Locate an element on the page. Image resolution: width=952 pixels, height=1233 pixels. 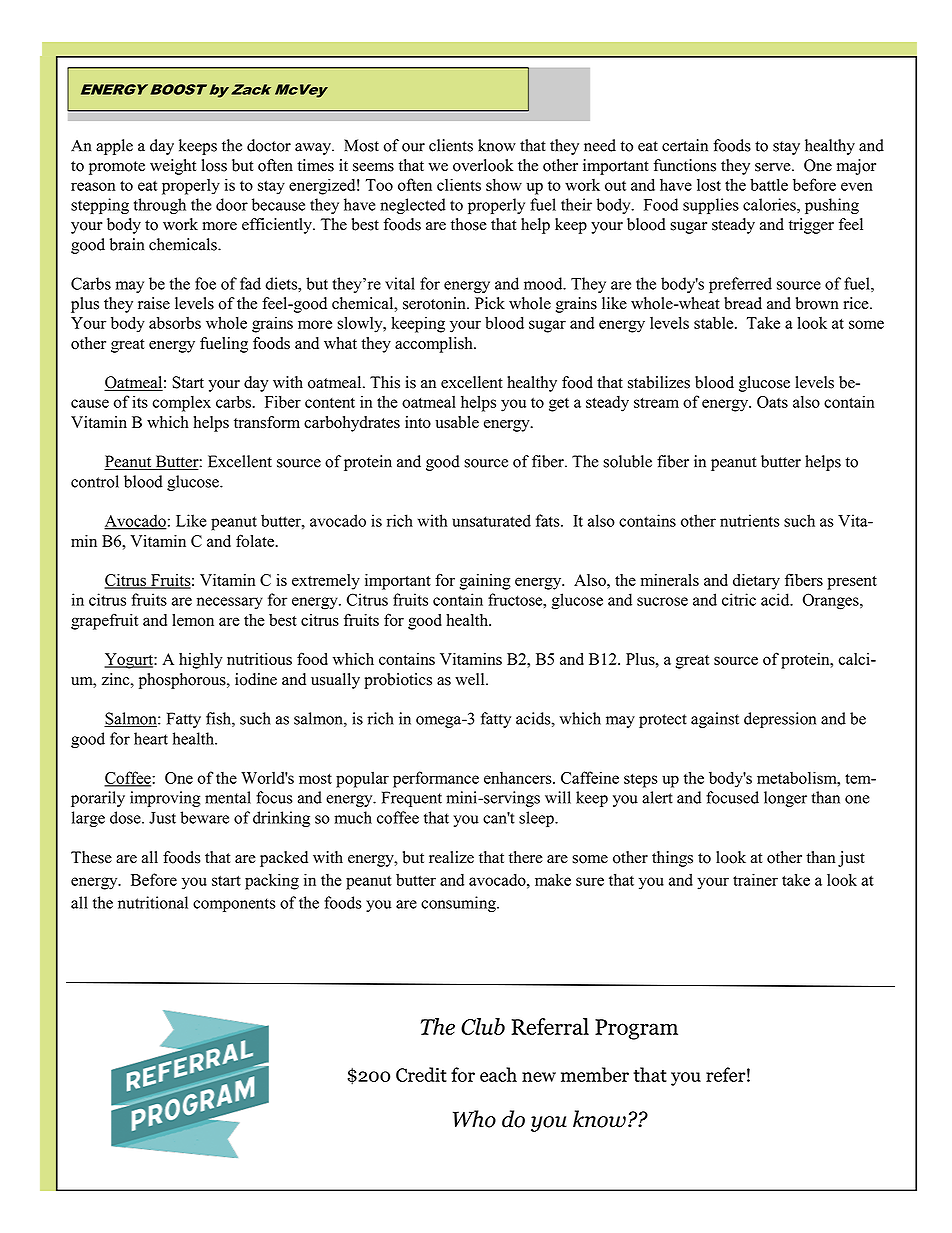
nutrients is located at coordinates (750, 520).
